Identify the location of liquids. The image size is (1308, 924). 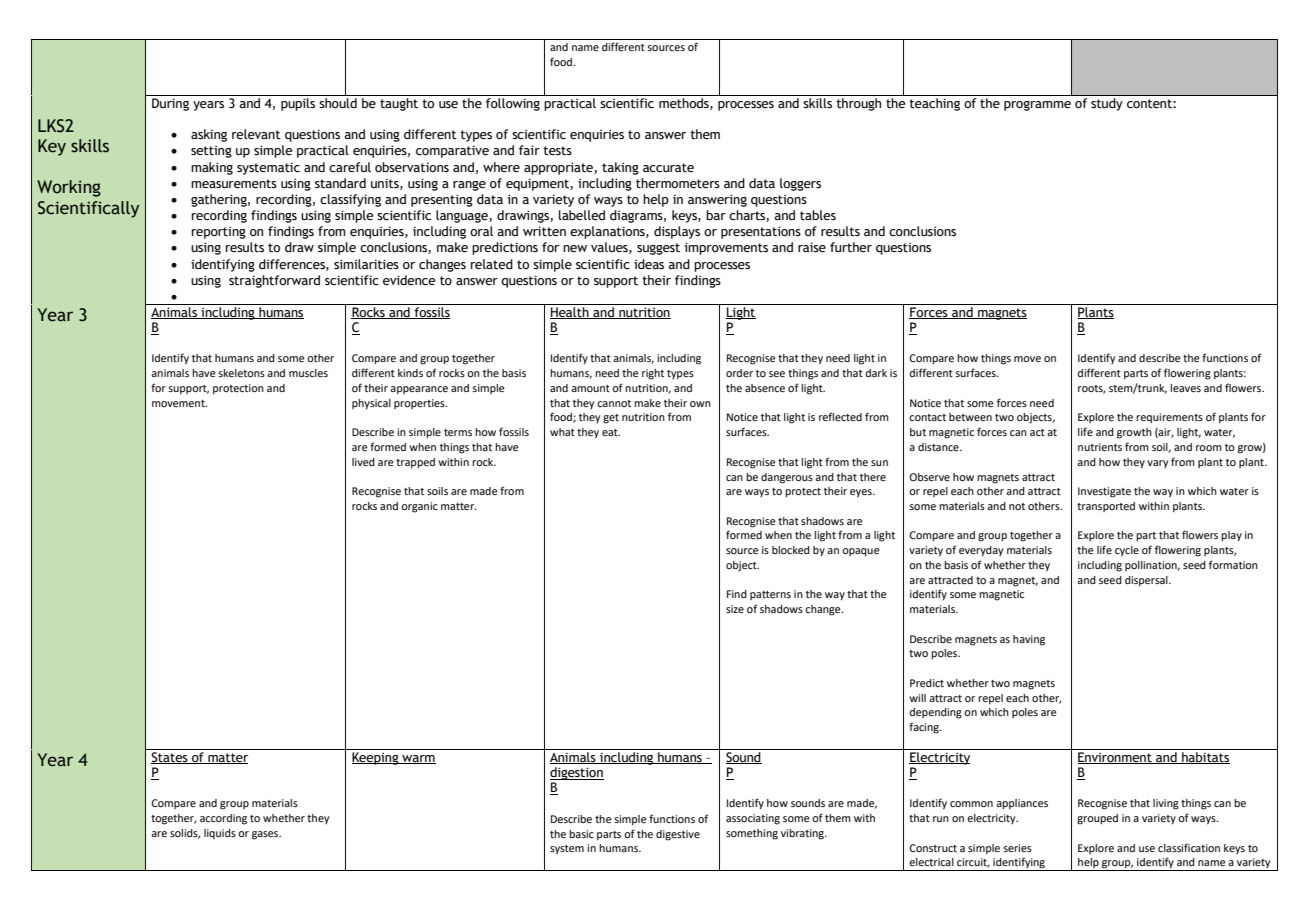
(220, 834).
